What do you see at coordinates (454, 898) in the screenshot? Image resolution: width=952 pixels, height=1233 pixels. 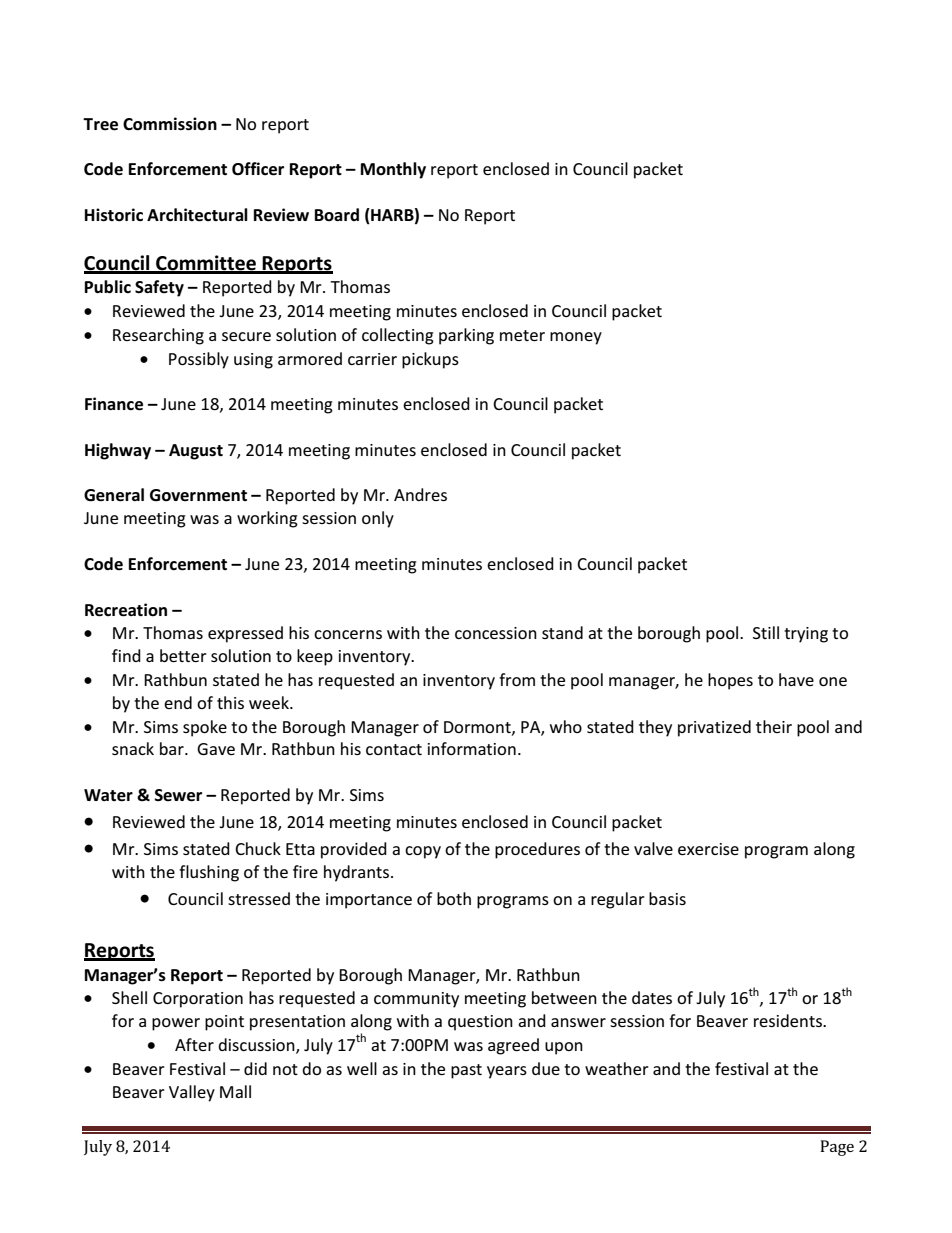 I see `both` at bounding box center [454, 898].
